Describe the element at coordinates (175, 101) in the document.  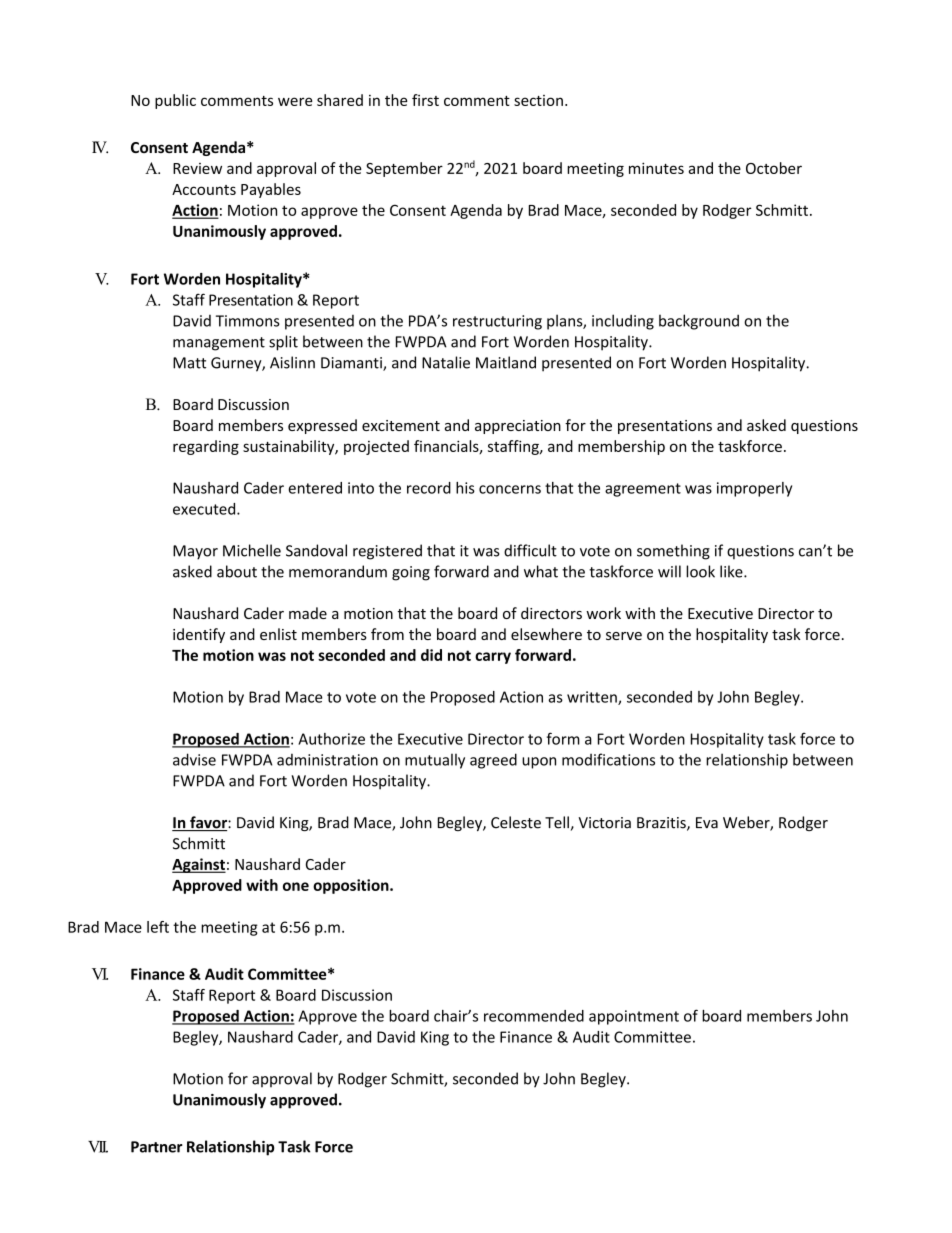
I see `public` at that location.
